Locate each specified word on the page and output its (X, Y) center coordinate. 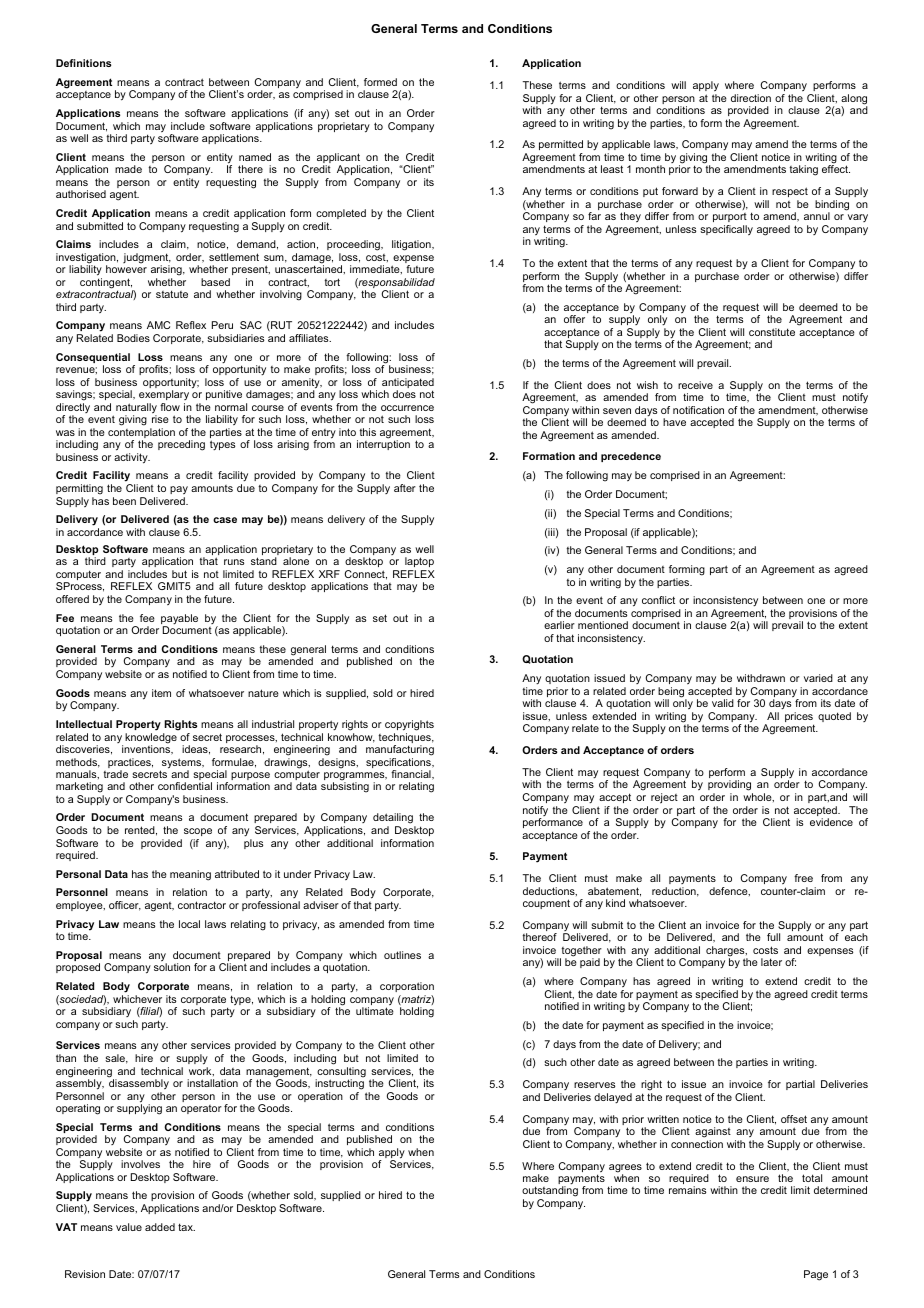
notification (698, 410)
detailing (394, 820)
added (160, 1227)
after (405, 488)
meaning (190, 875)
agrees (625, 1169)
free (803, 878)
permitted (561, 147)
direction (751, 98)
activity (132, 458)
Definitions (83, 63)
